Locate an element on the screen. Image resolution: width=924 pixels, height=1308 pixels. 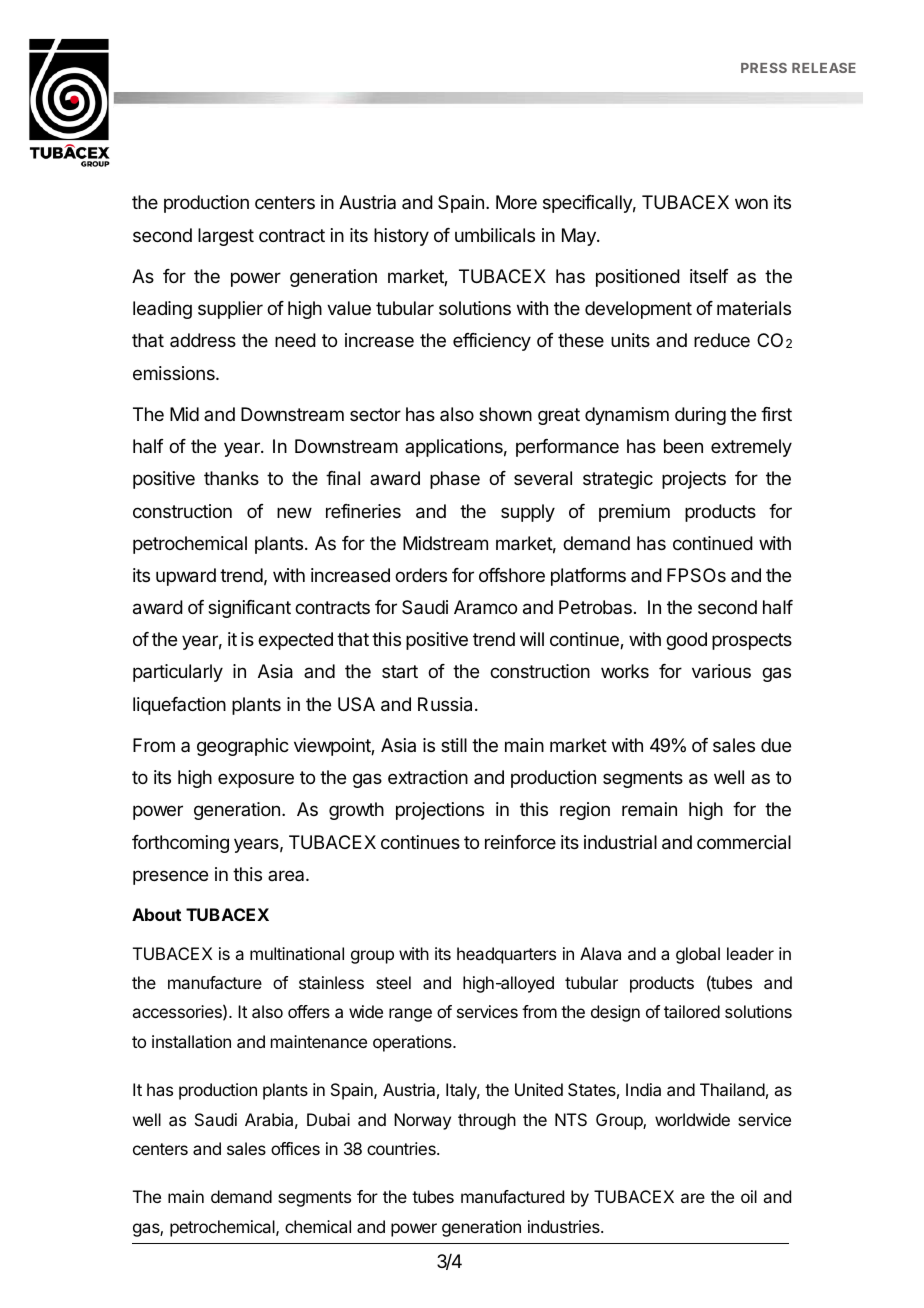
new is located at coordinates (294, 512).
